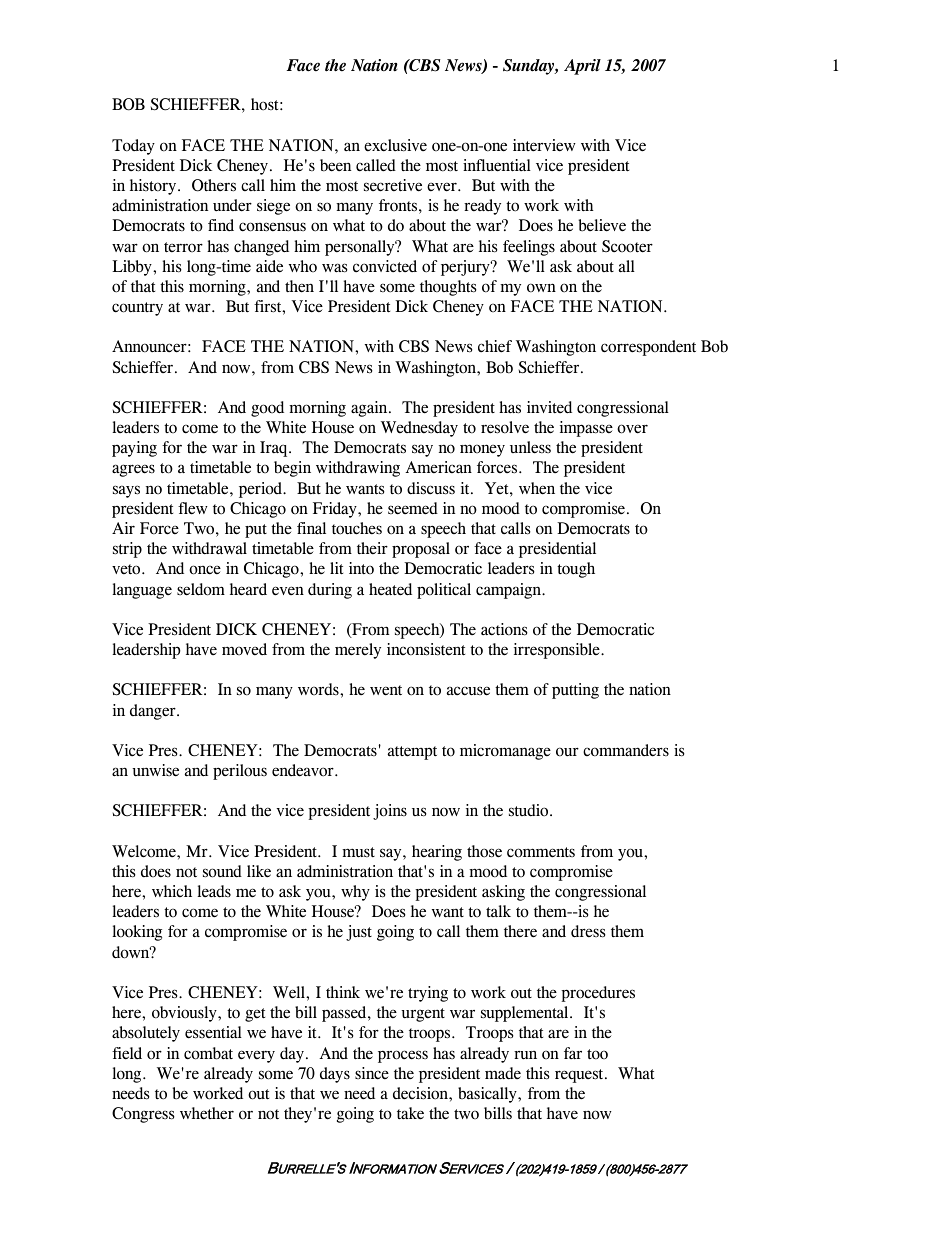 The height and width of the page is (1233, 952). I want to click on seldom, so click(201, 589).
